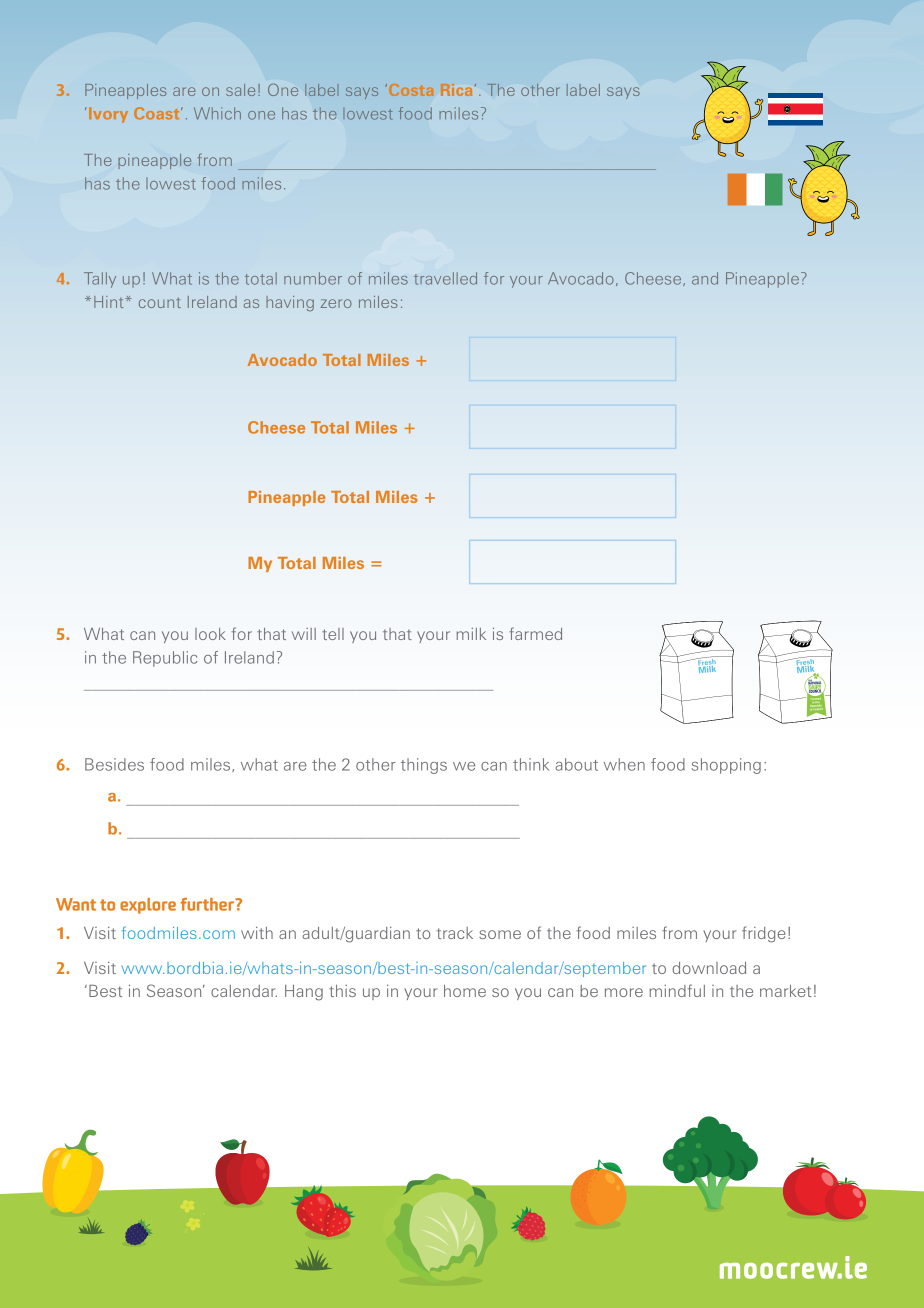 The image size is (924, 1308). I want to click on count, so click(160, 302).
